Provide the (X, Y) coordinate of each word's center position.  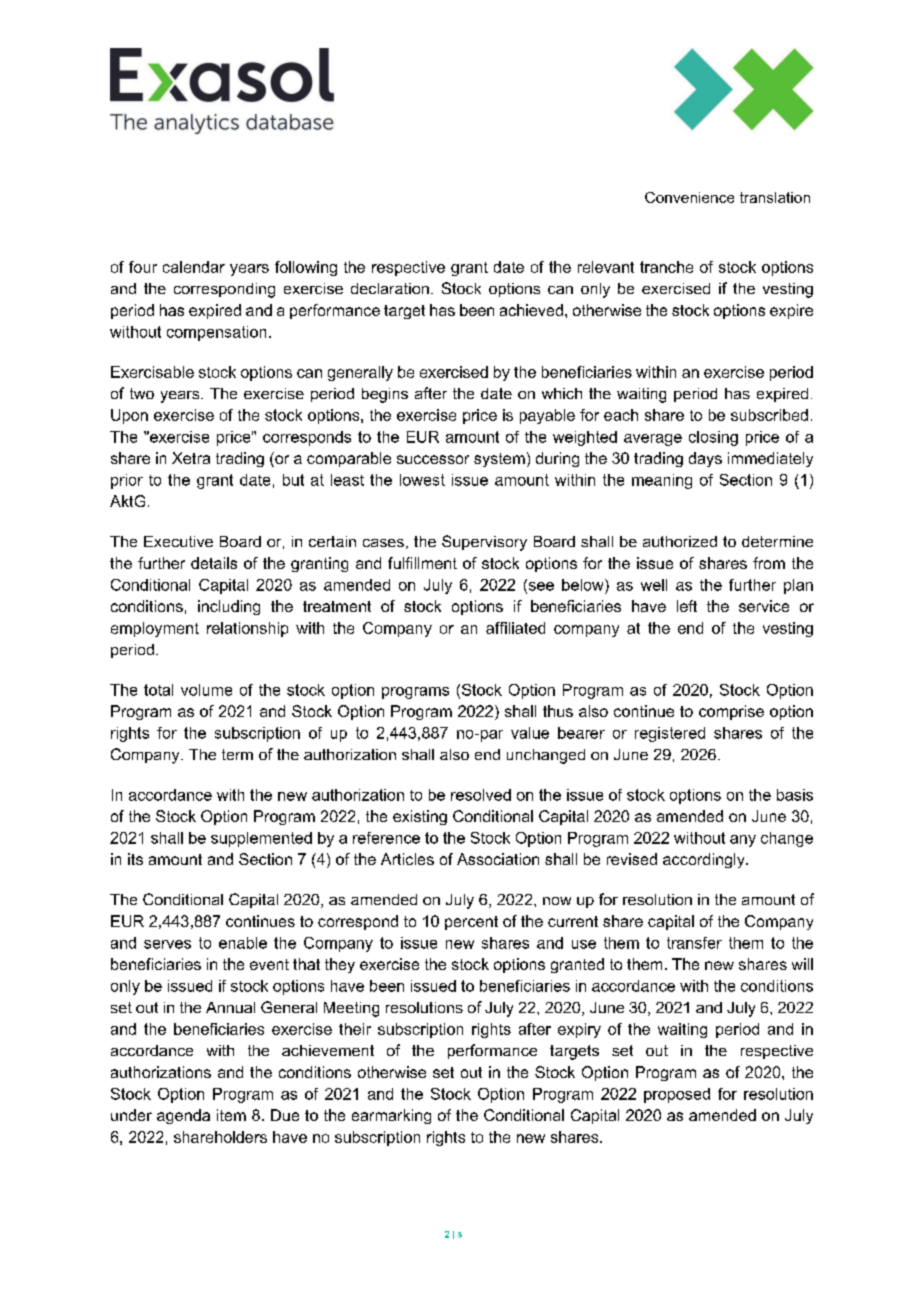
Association (498, 859)
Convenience (689, 197)
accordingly (705, 860)
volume (206, 690)
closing (713, 438)
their (355, 1029)
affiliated (515, 628)
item (231, 1115)
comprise (731, 712)
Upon (129, 416)
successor (433, 459)
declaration (390, 288)
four (143, 267)
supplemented (261, 839)
